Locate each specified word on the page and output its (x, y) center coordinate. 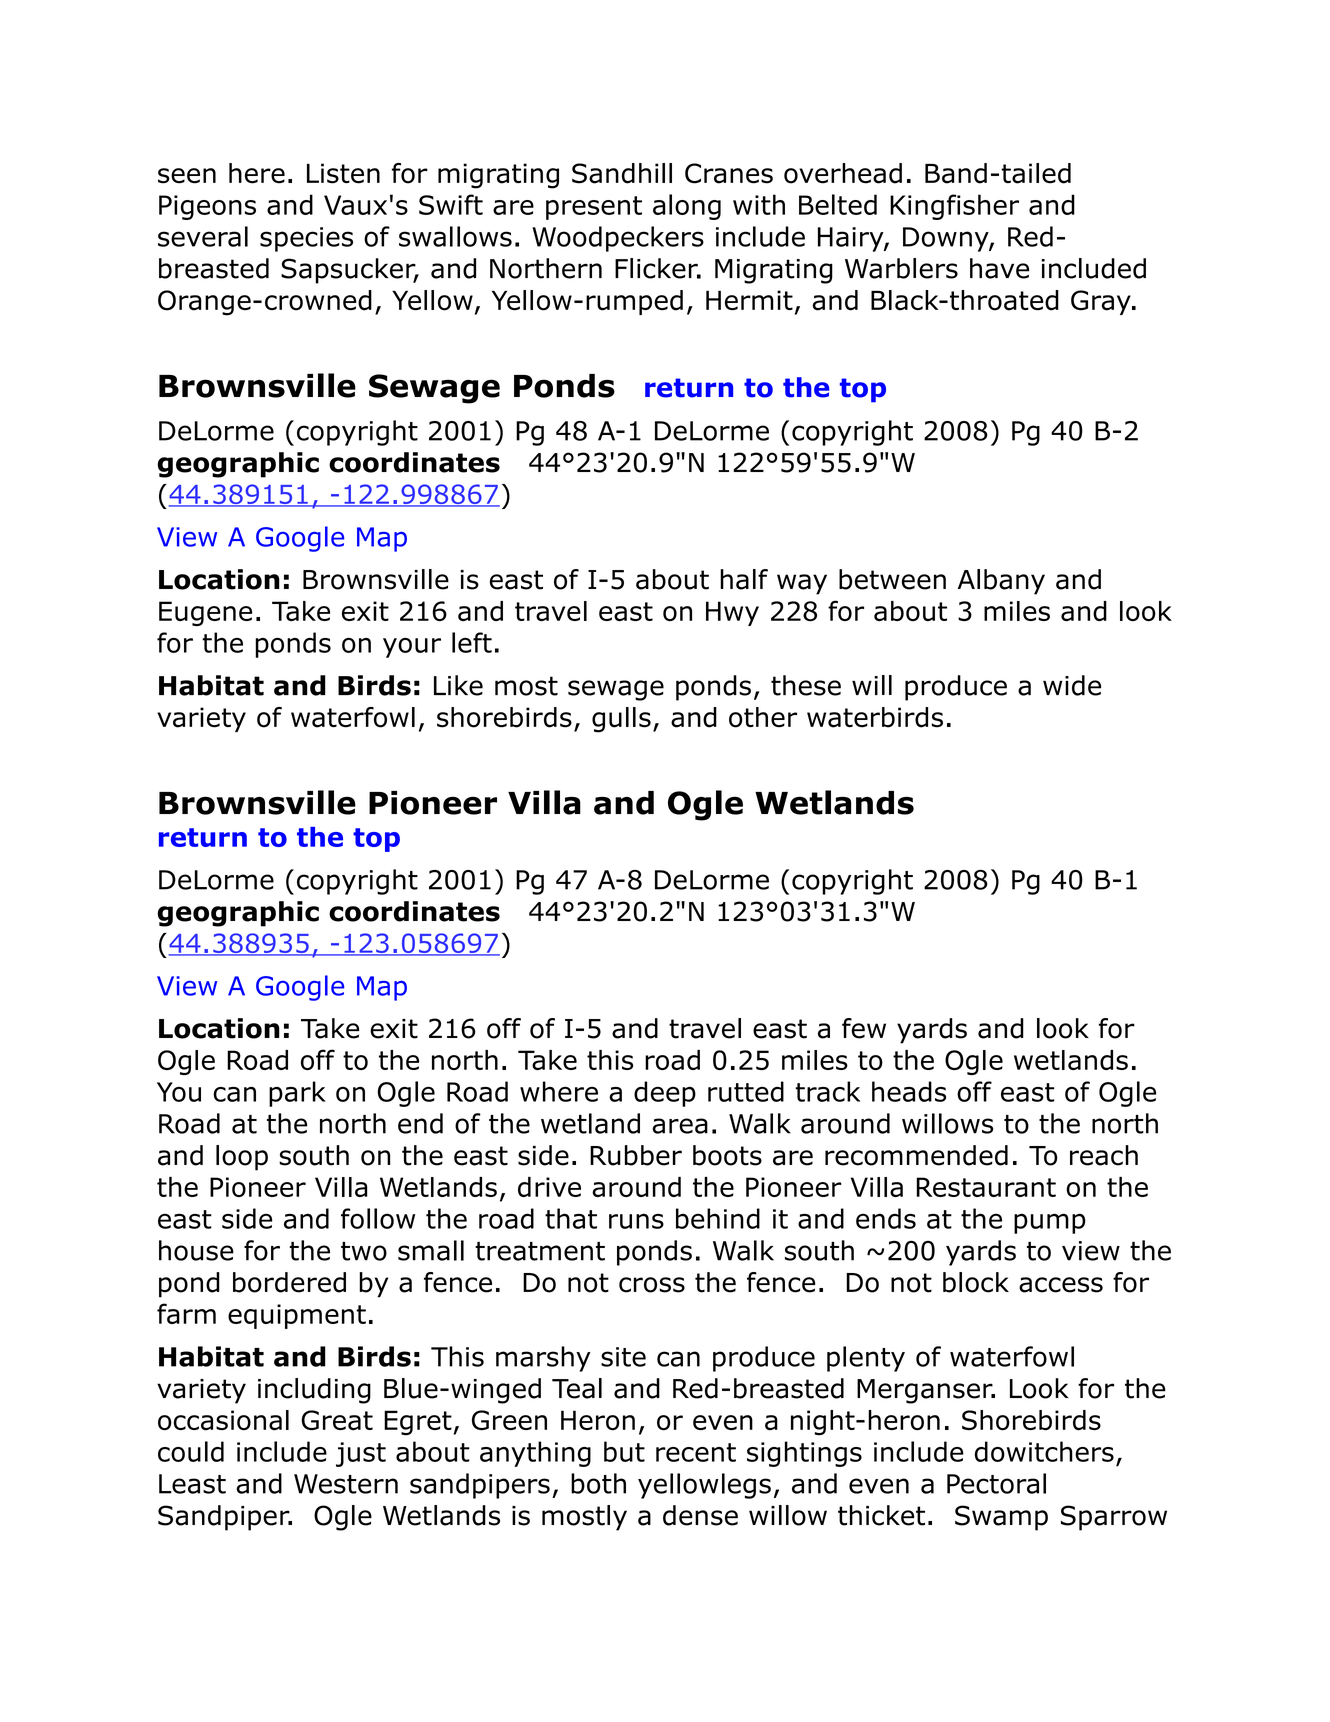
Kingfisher (954, 207)
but (624, 1451)
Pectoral (996, 1483)
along (687, 207)
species (306, 239)
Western (346, 1484)
